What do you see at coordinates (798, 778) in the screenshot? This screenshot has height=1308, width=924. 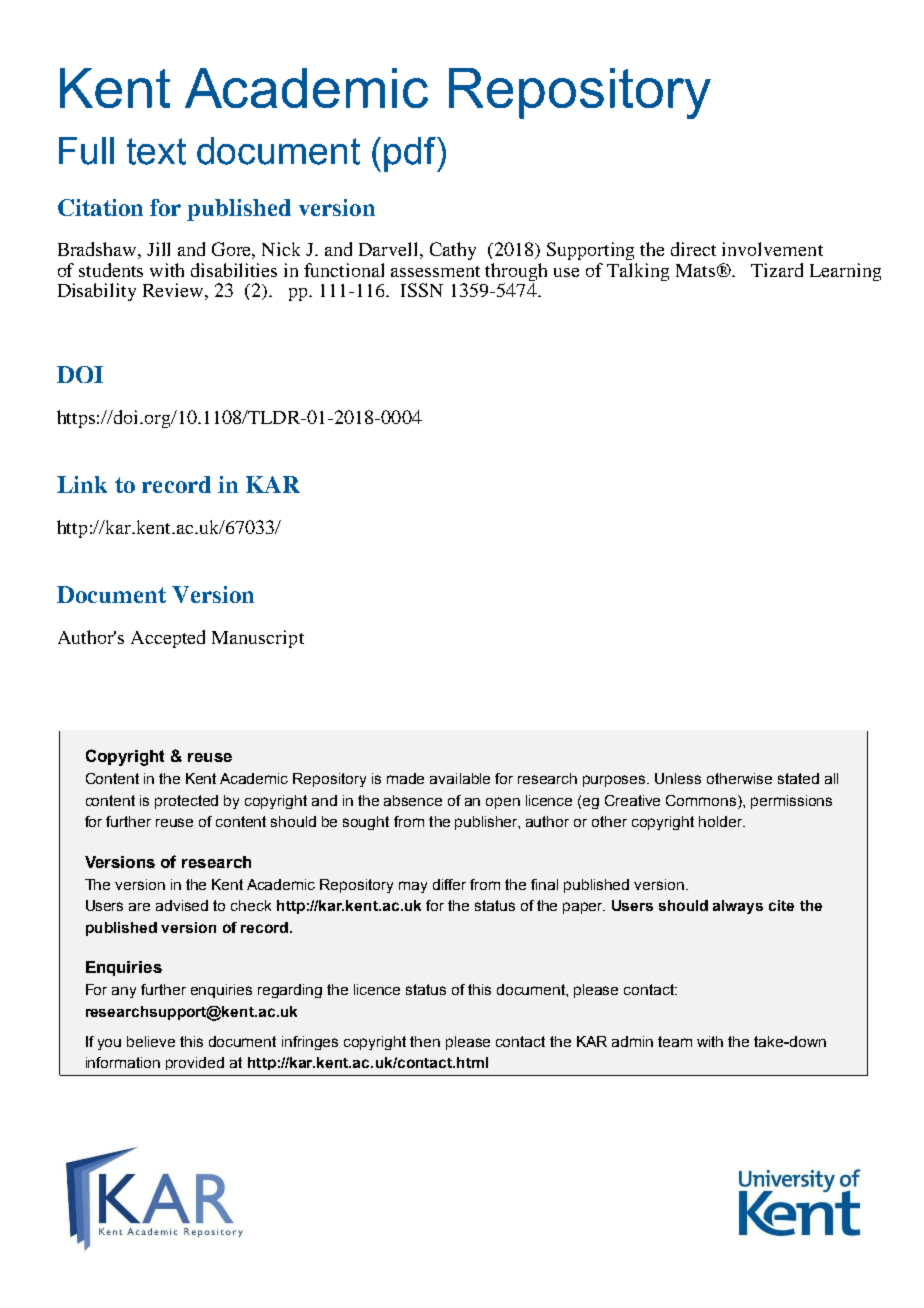 I see `stated` at bounding box center [798, 778].
